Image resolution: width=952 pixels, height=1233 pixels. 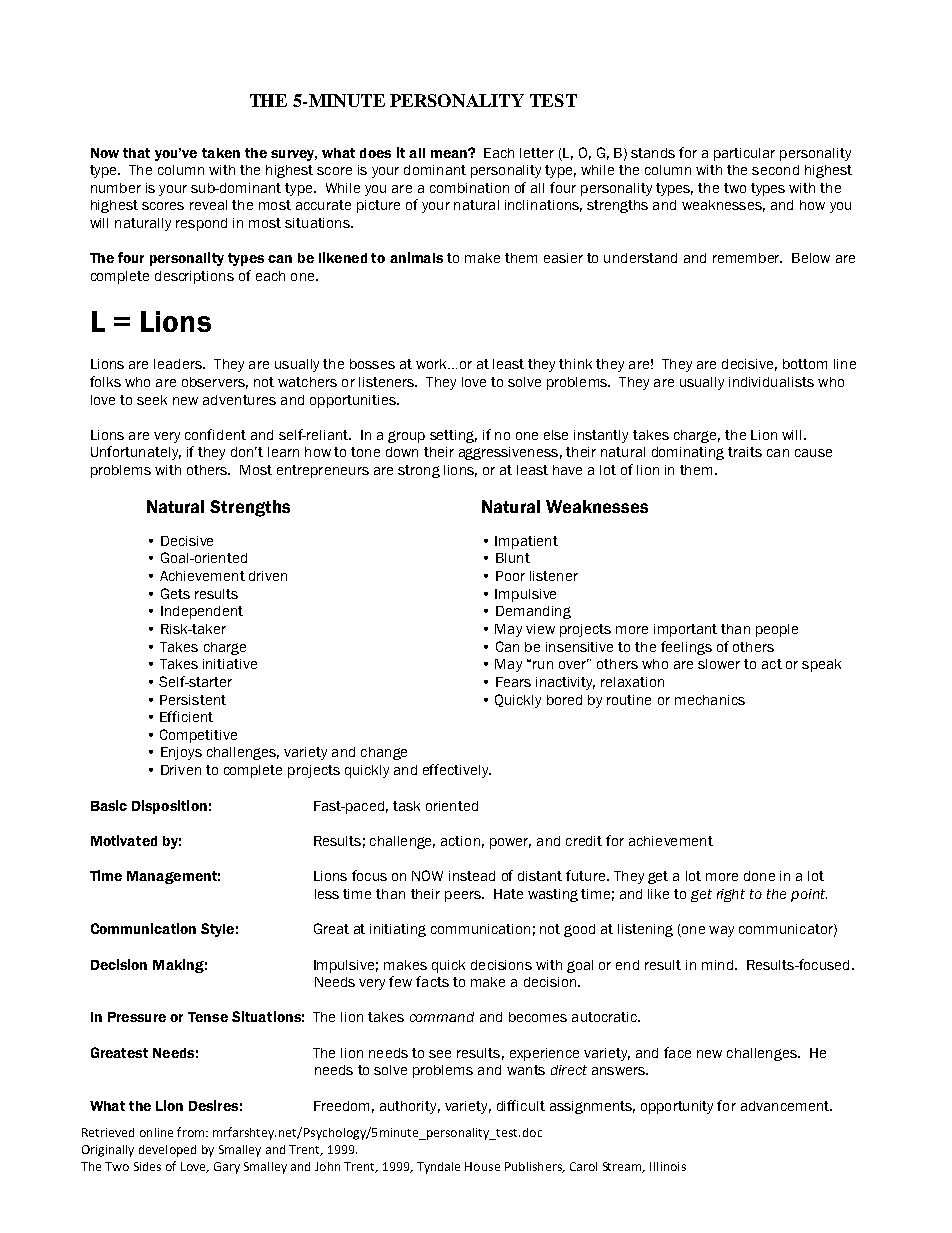 I want to click on from, so click(x=192, y=1132).
